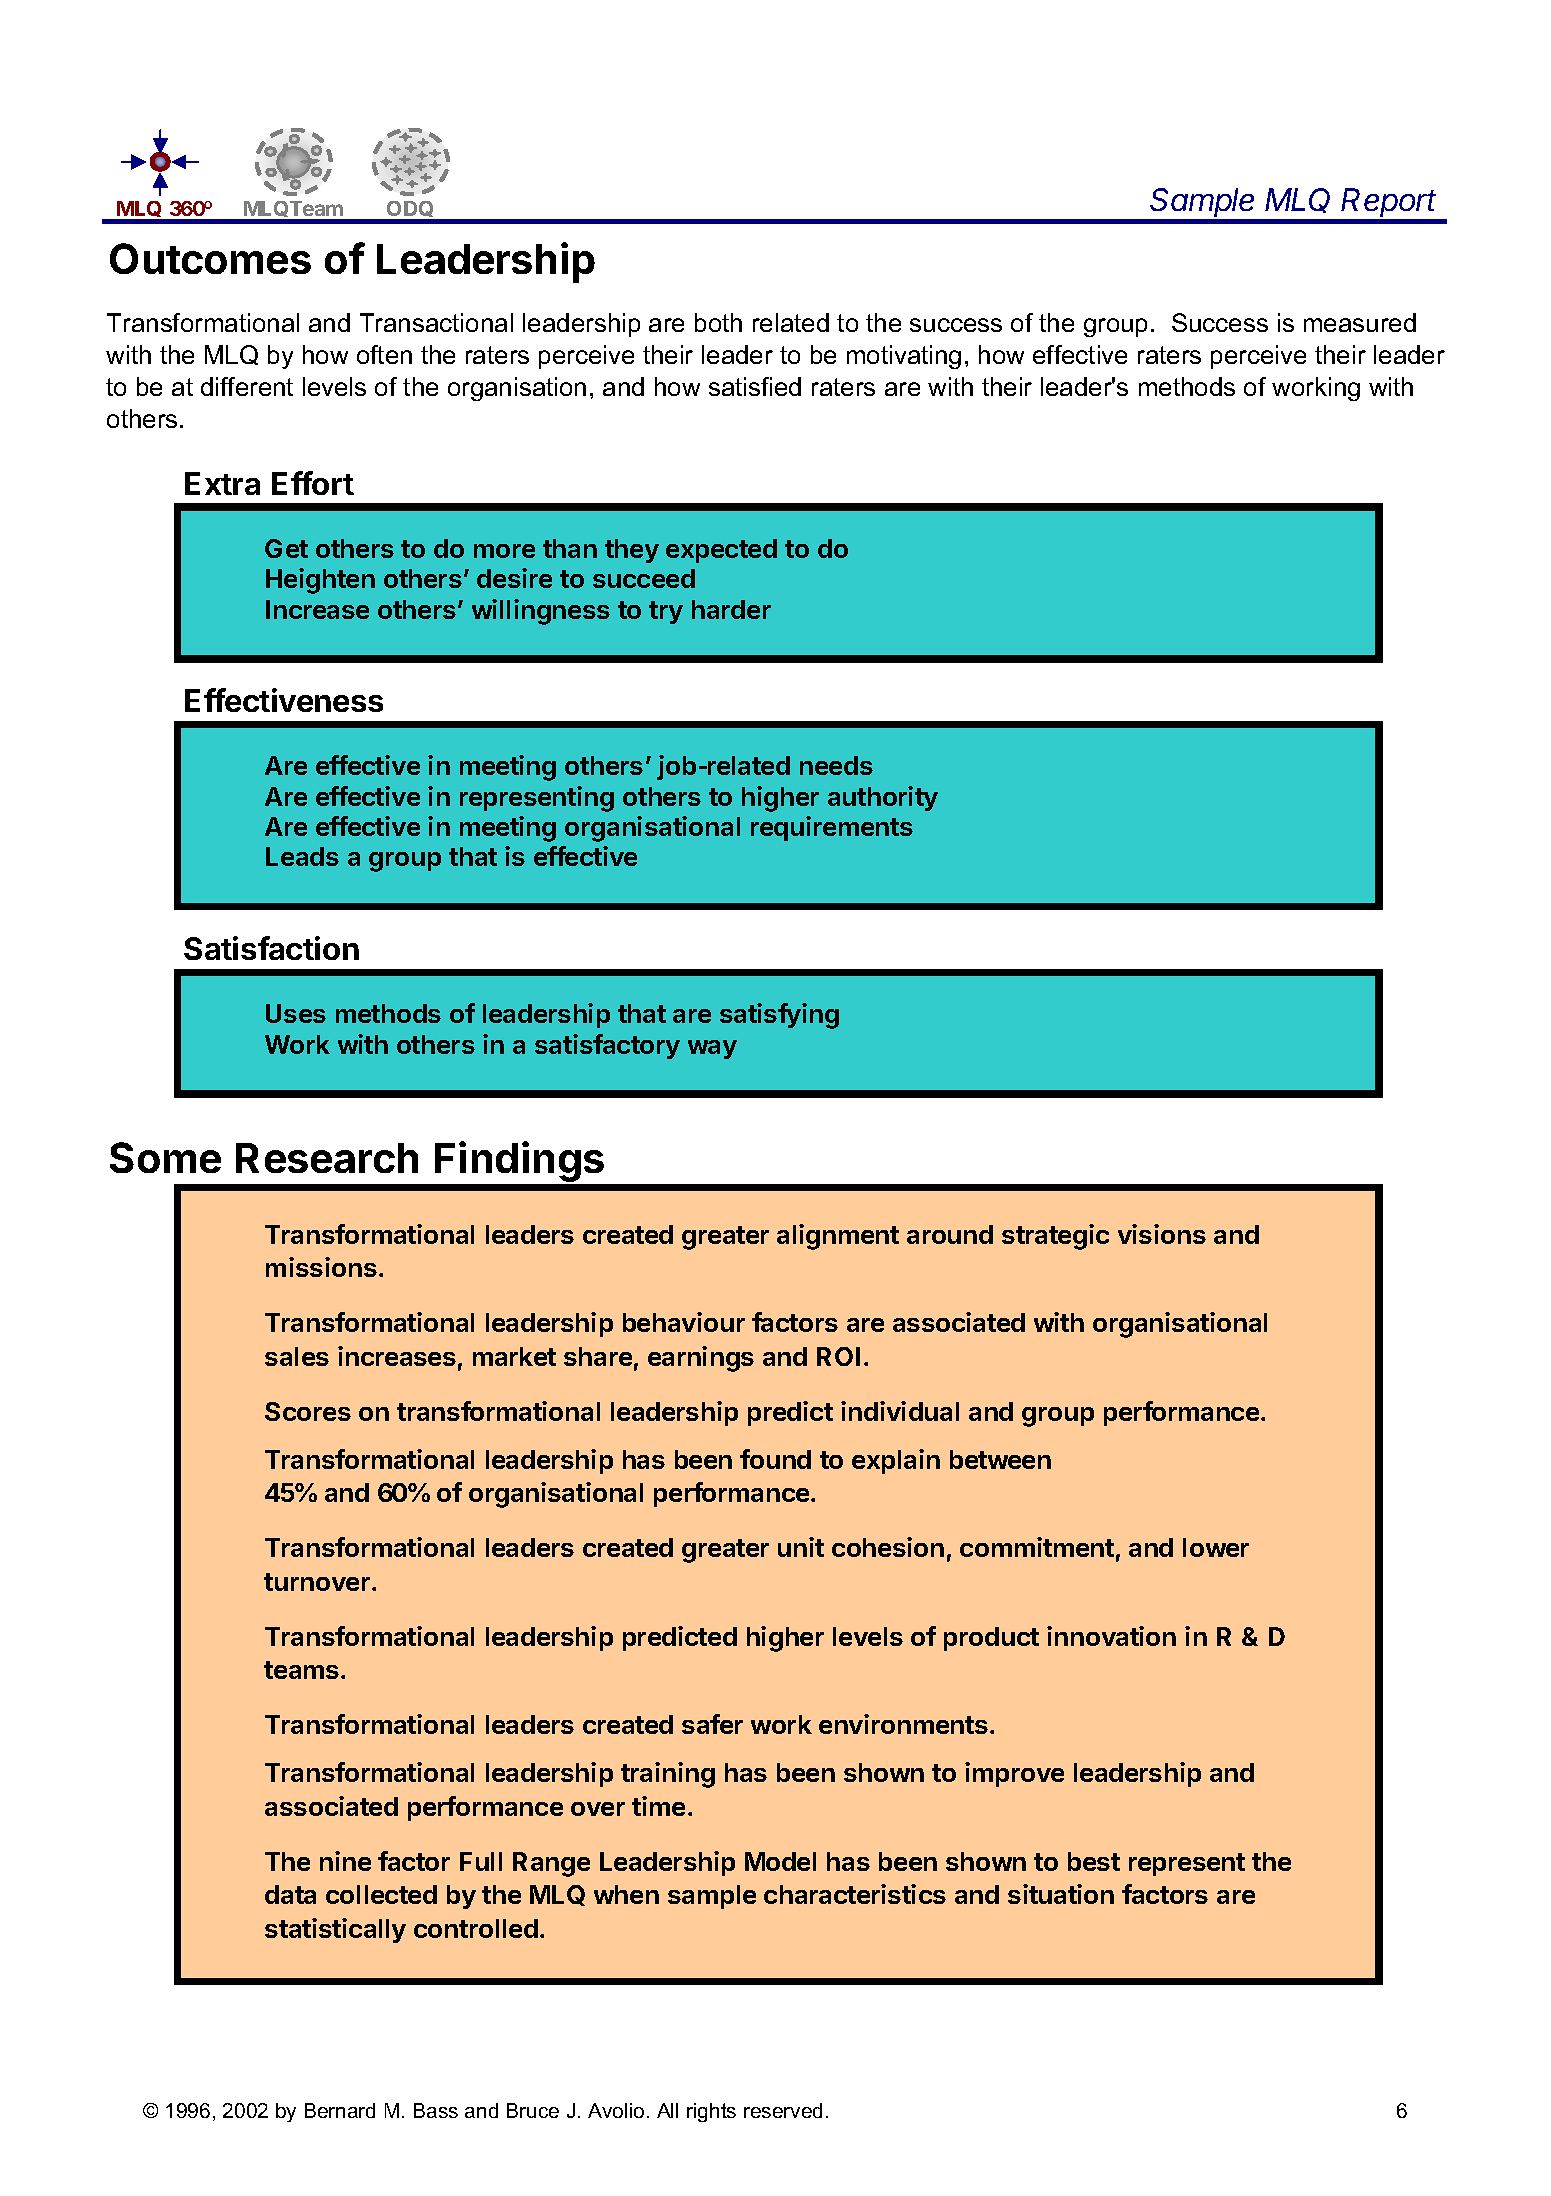  What do you see at coordinates (384, 354) in the screenshot?
I see `often` at bounding box center [384, 354].
